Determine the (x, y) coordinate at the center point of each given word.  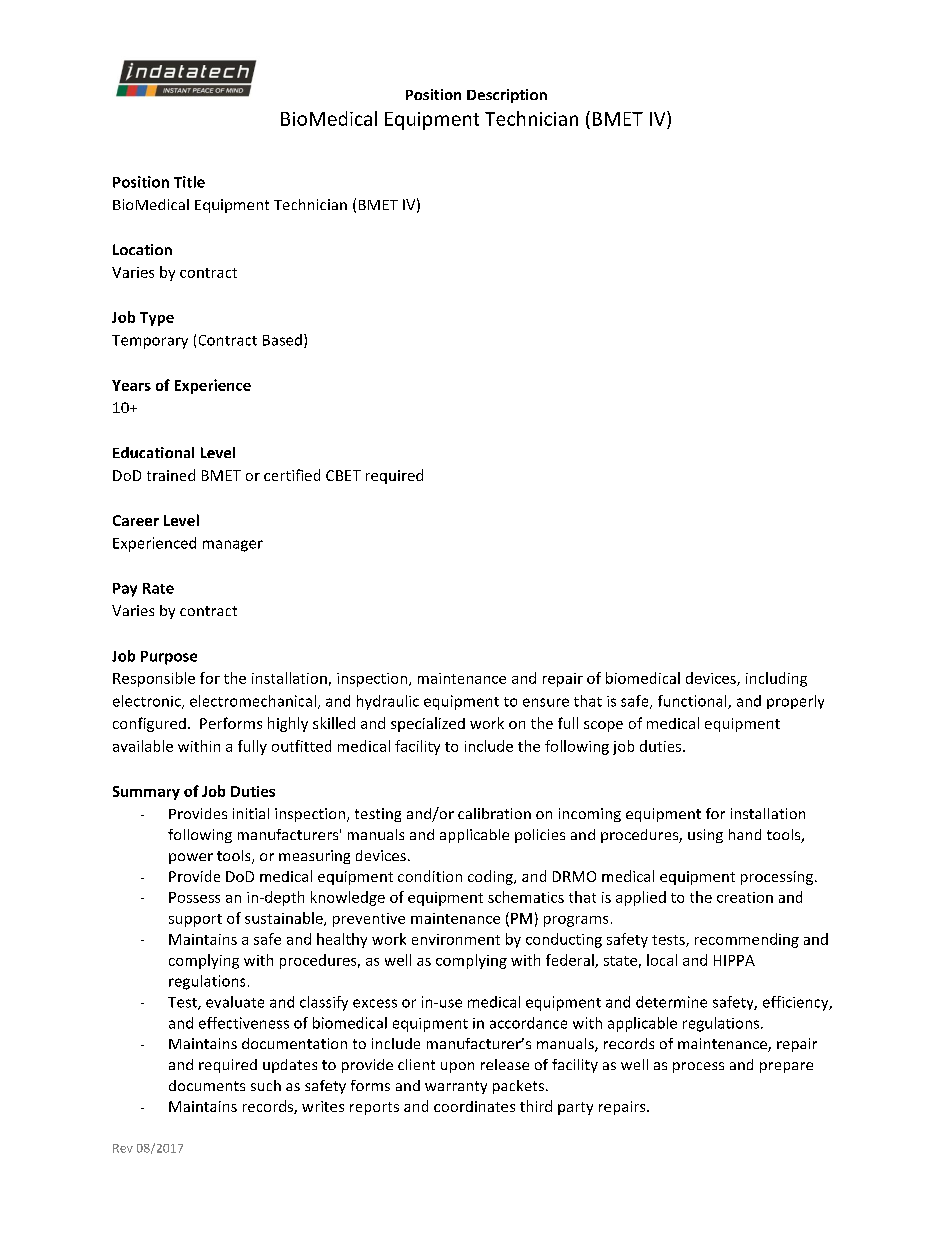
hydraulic (388, 702)
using (705, 836)
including (776, 679)
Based (282, 340)
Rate (158, 588)
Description (507, 96)
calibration (494, 813)
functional (693, 702)
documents (207, 1085)
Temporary (150, 342)
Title (189, 182)
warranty (456, 1087)
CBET (343, 475)
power (191, 858)
